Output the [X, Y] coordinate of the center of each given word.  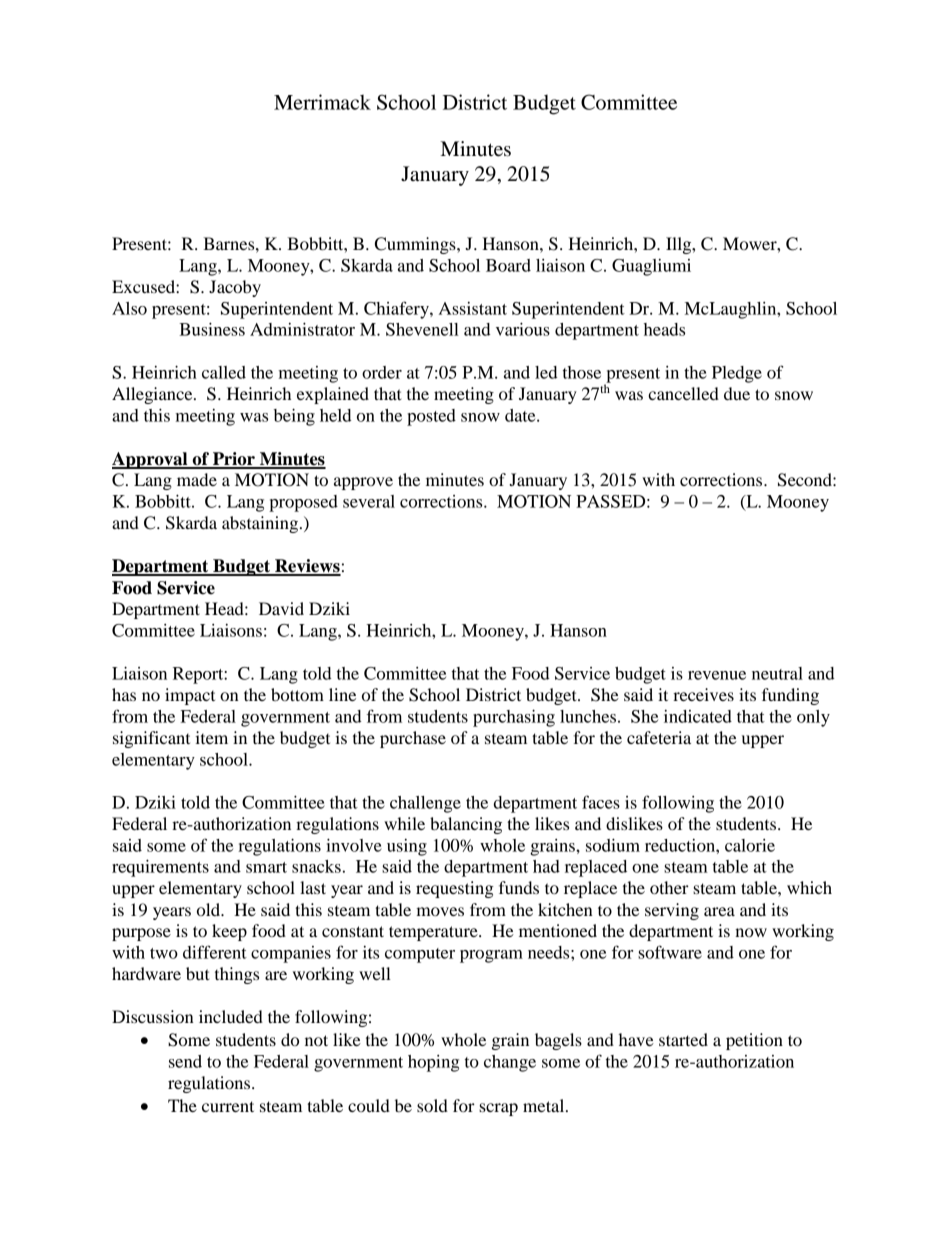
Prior [234, 460]
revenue [717, 675]
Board [508, 265]
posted [431, 417]
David [281, 608]
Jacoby [235, 288]
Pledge [737, 374]
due [737, 393]
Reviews [307, 567]
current [228, 1106]
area [719, 911]
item [211, 737]
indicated [698, 716]
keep [229, 932]
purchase [413, 739]
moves [440, 911]
